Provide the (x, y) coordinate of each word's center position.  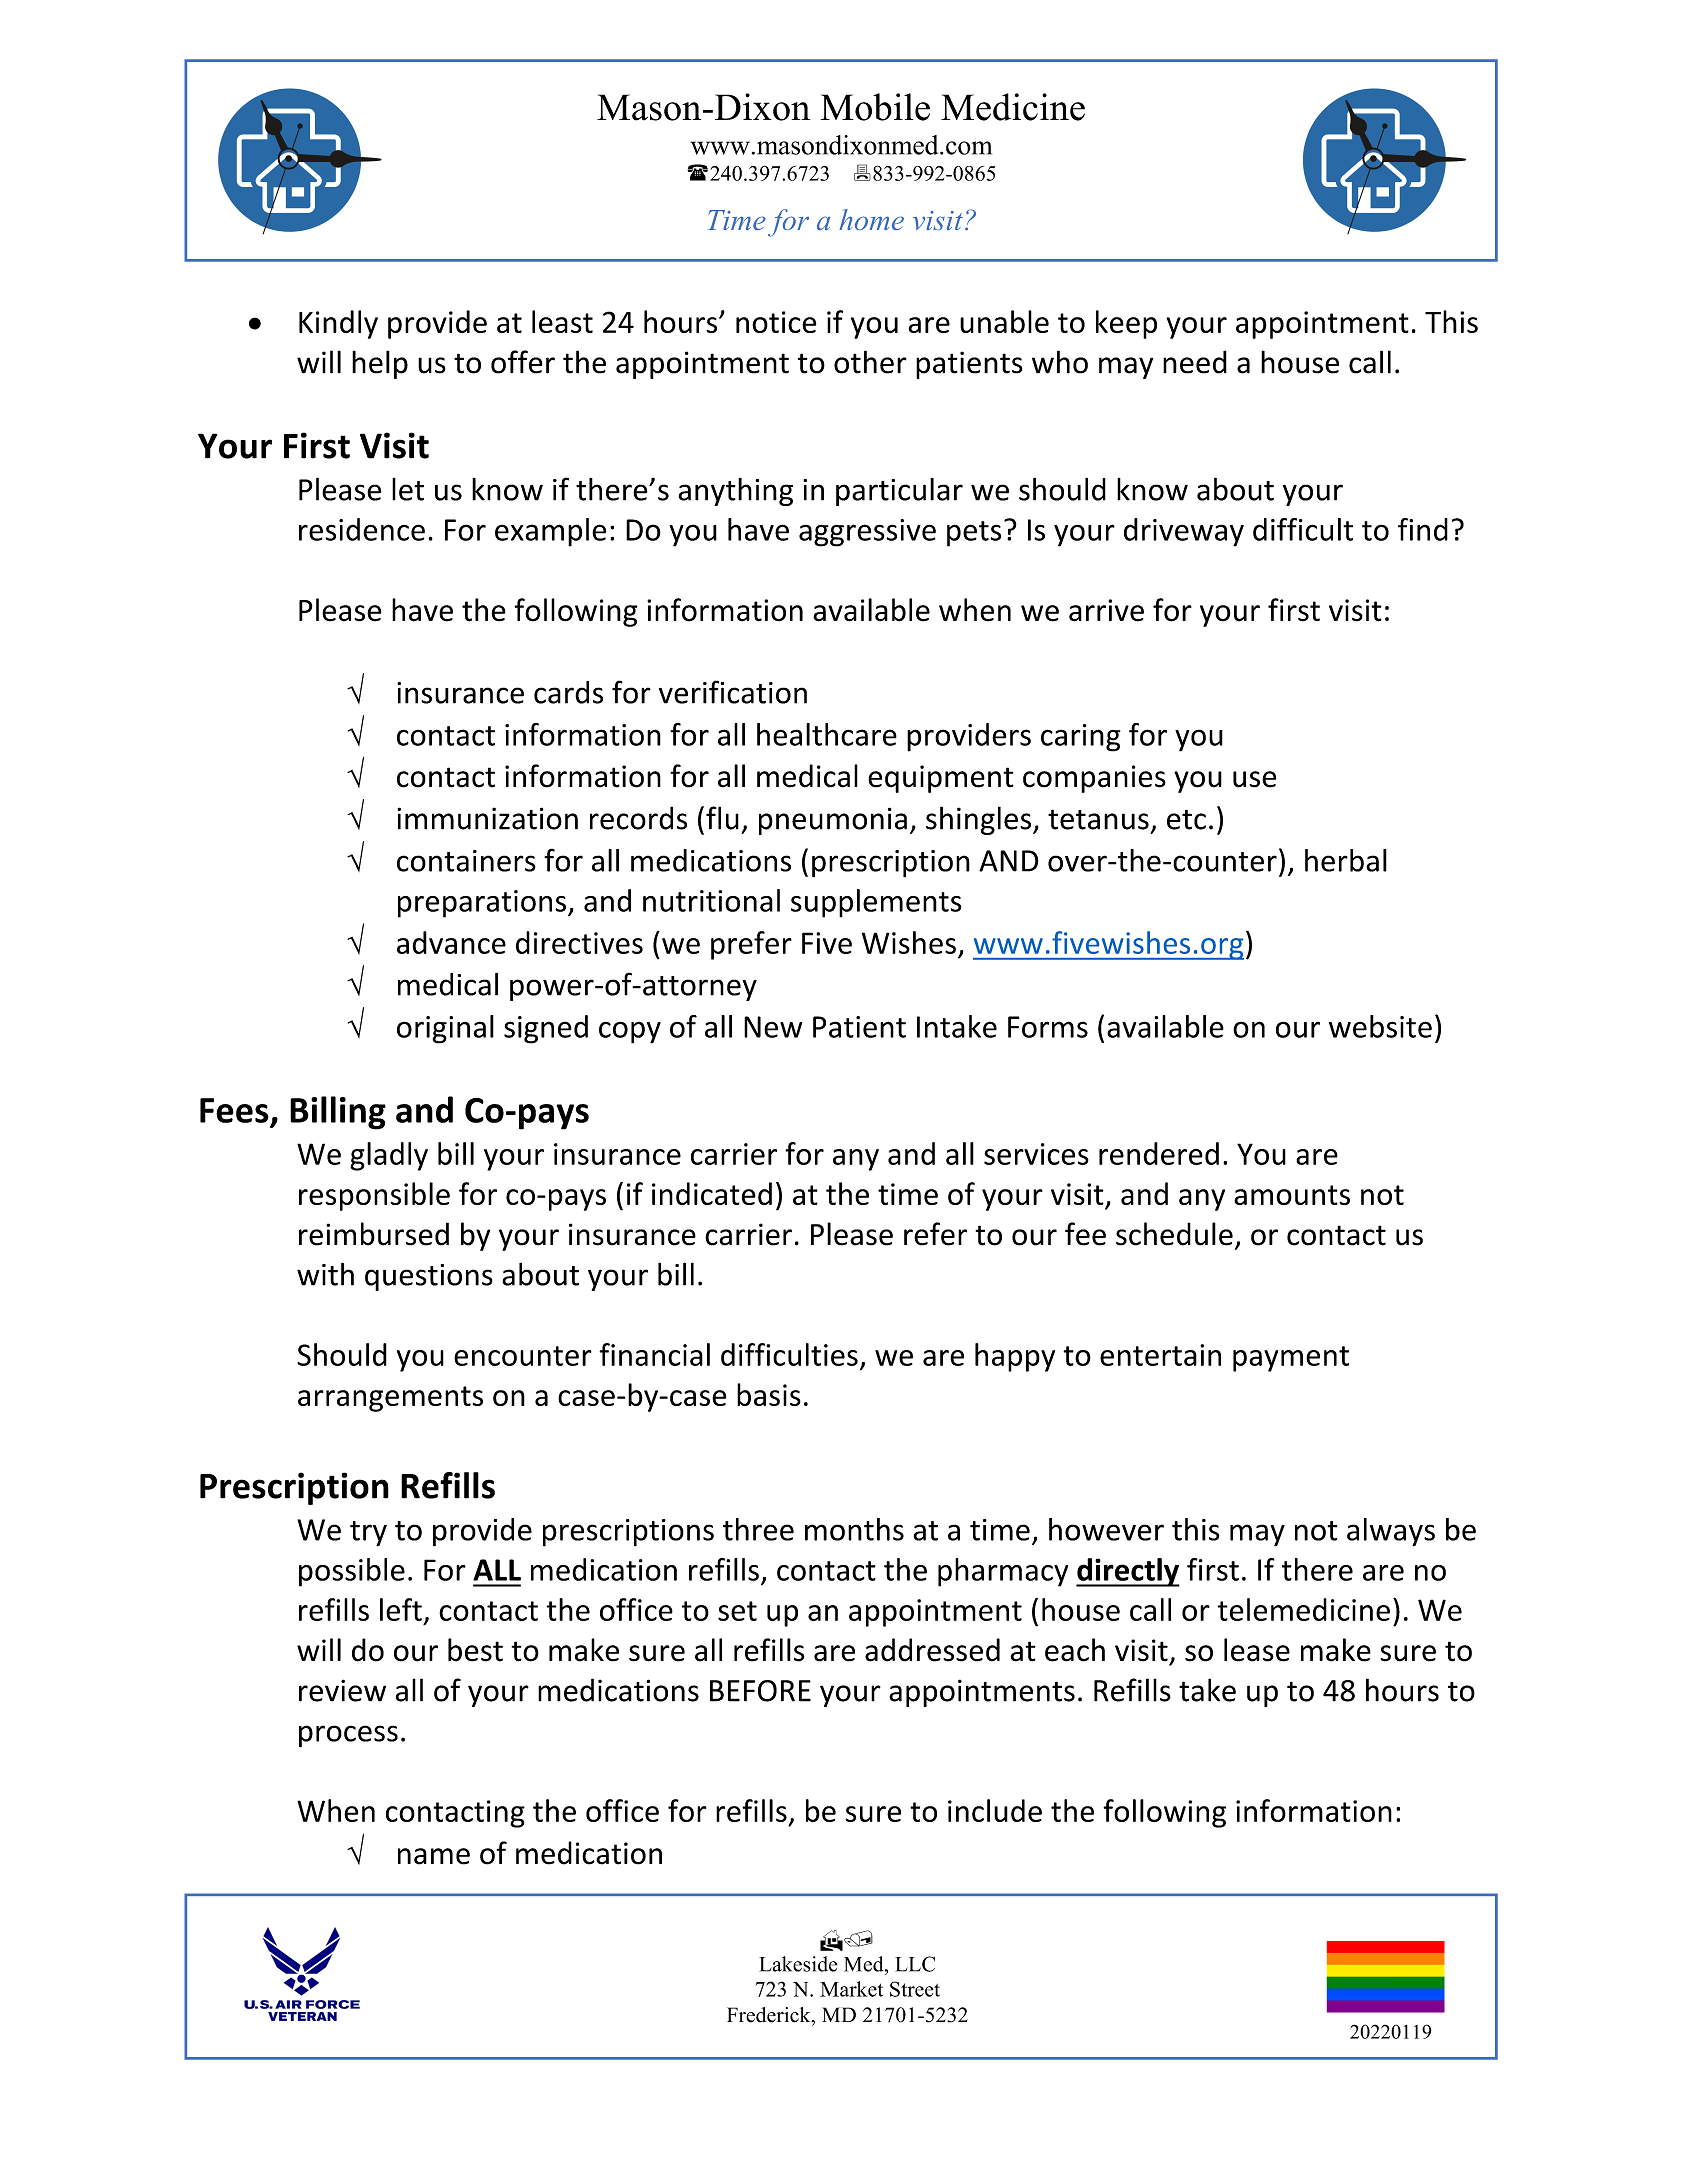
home (871, 219)
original (445, 1029)
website (1380, 1026)
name (434, 1856)
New (773, 1027)
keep (1126, 324)
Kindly (338, 324)
